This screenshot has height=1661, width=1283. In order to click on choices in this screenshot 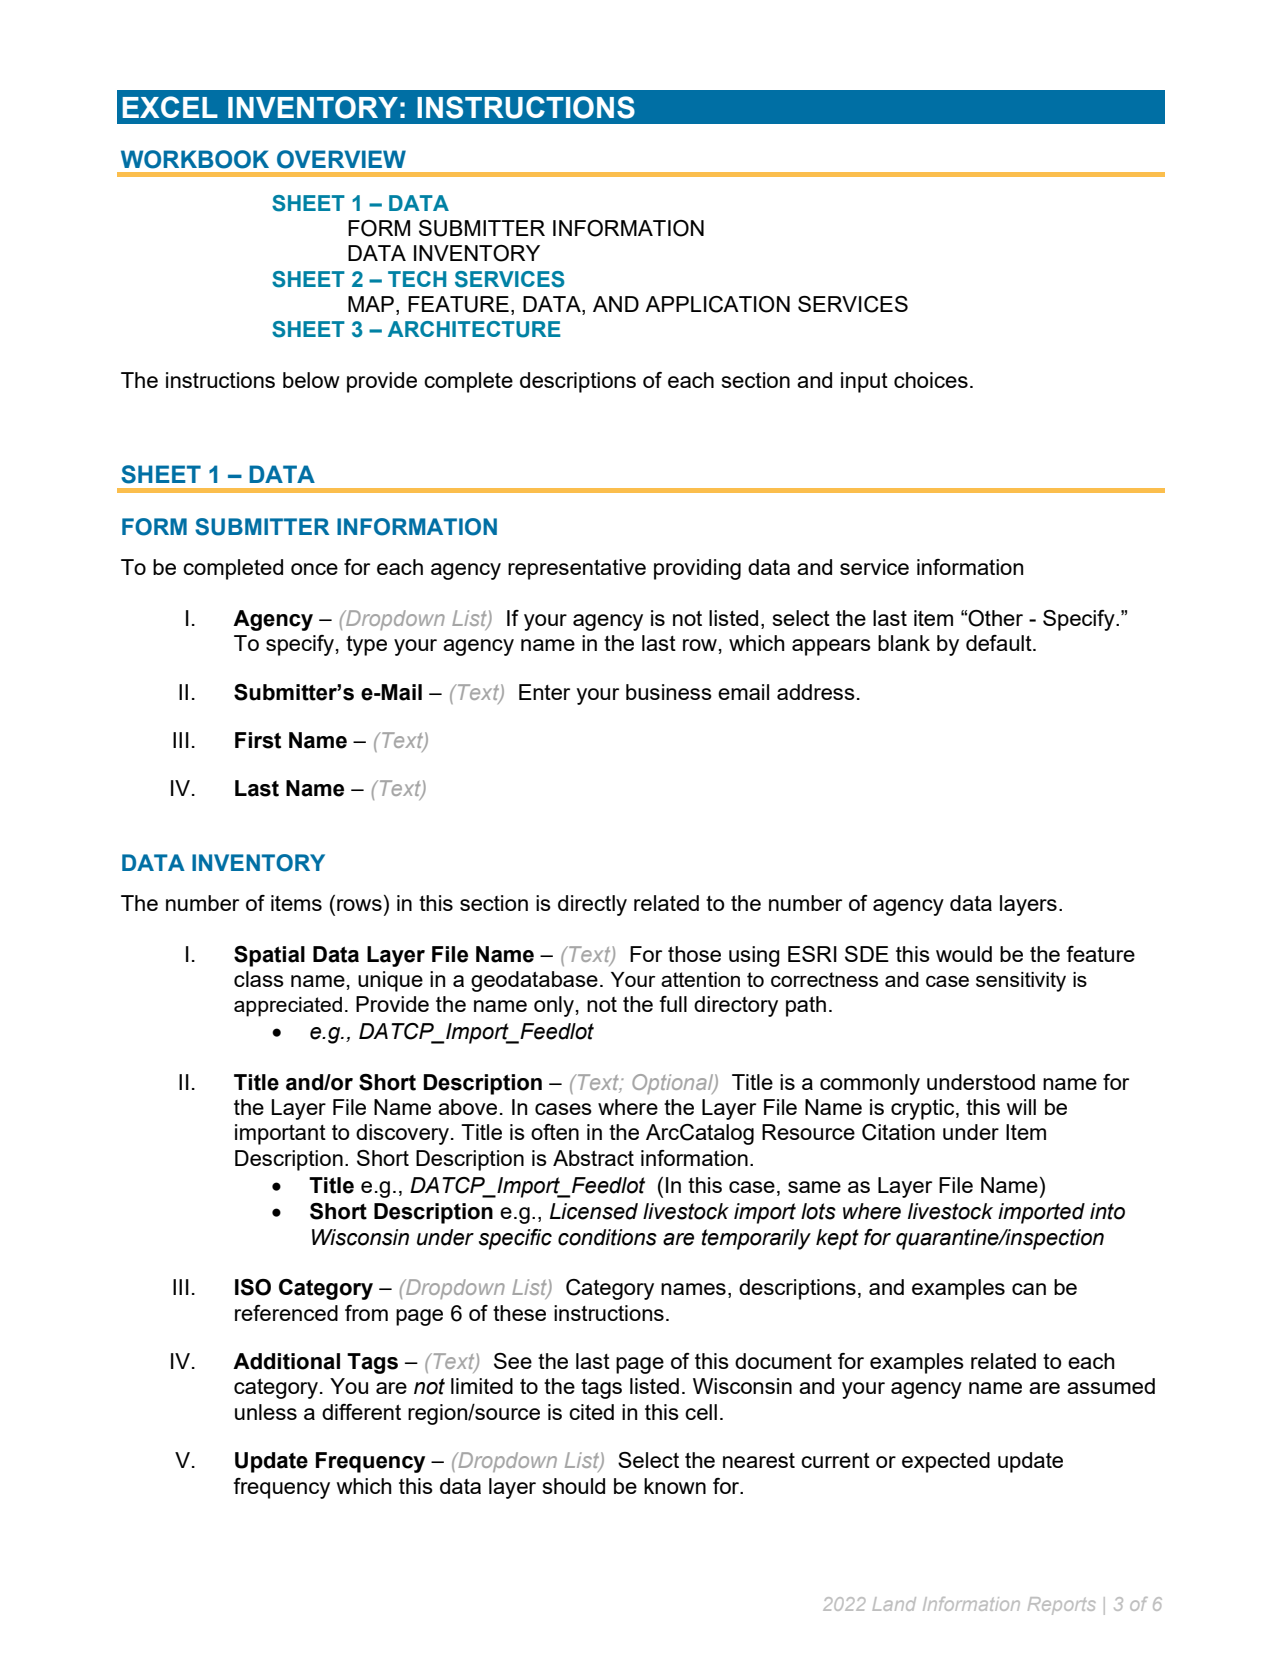, I will do `click(931, 380)`.
